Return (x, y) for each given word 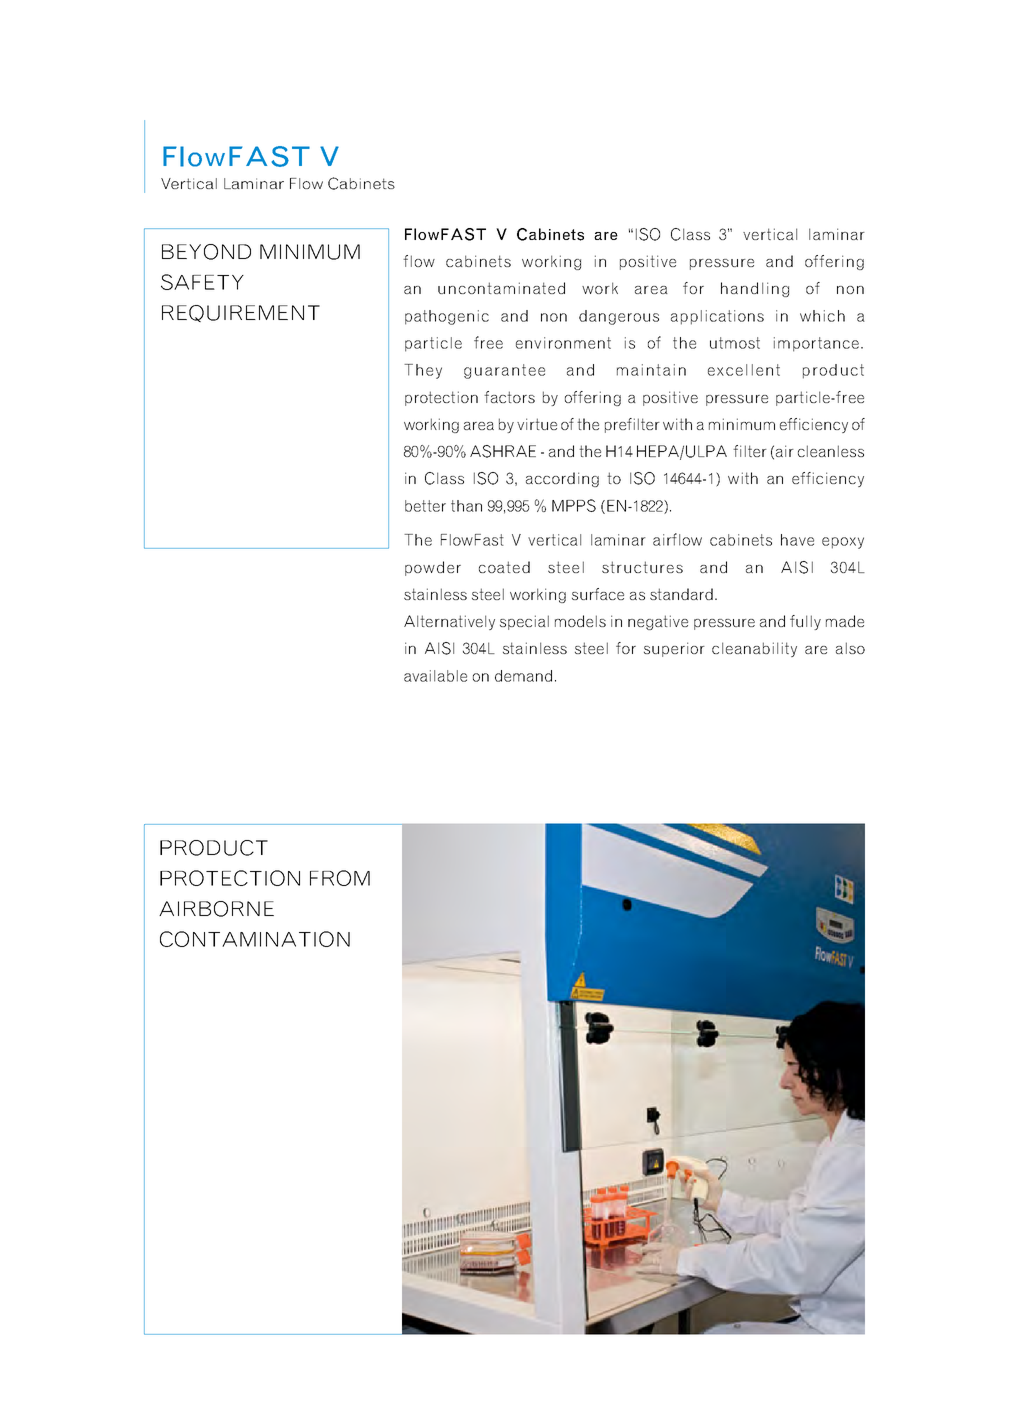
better (425, 506)
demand (523, 676)
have (797, 540)
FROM (340, 878)
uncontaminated (501, 288)
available (435, 676)
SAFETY (202, 282)
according (562, 479)
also (850, 648)
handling (755, 289)
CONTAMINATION (255, 939)
